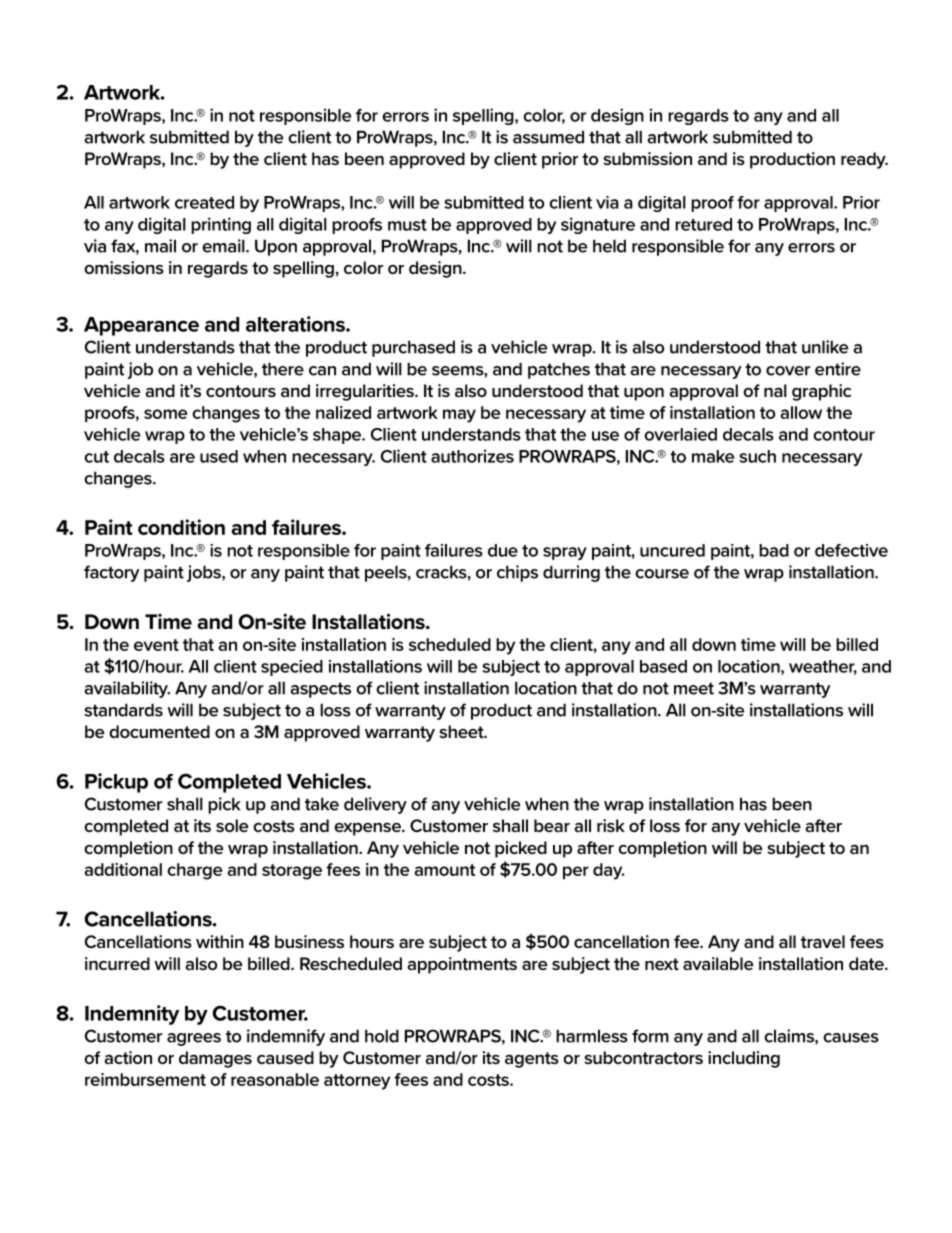  What do you see at coordinates (204, 202) in the page?
I see `created` at bounding box center [204, 202].
